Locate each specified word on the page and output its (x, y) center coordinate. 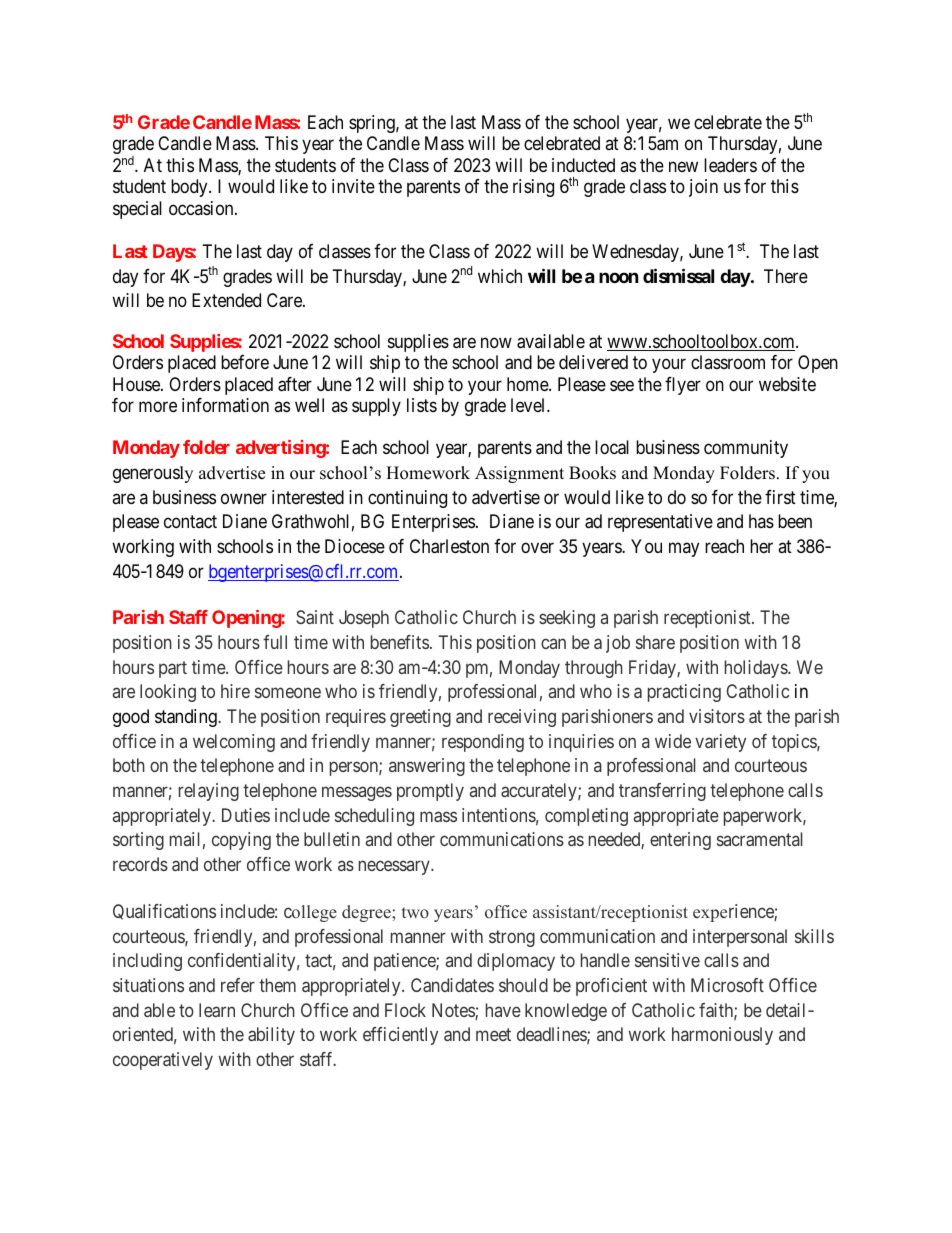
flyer (683, 386)
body (190, 188)
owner (244, 498)
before (245, 362)
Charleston (449, 546)
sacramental (760, 839)
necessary (395, 868)
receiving (522, 718)
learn (217, 1010)
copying (241, 841)
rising (533, 188)
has (761, 521)
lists (422, 405)
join (703, 188)
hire (235, 691)
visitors (717, 716)
